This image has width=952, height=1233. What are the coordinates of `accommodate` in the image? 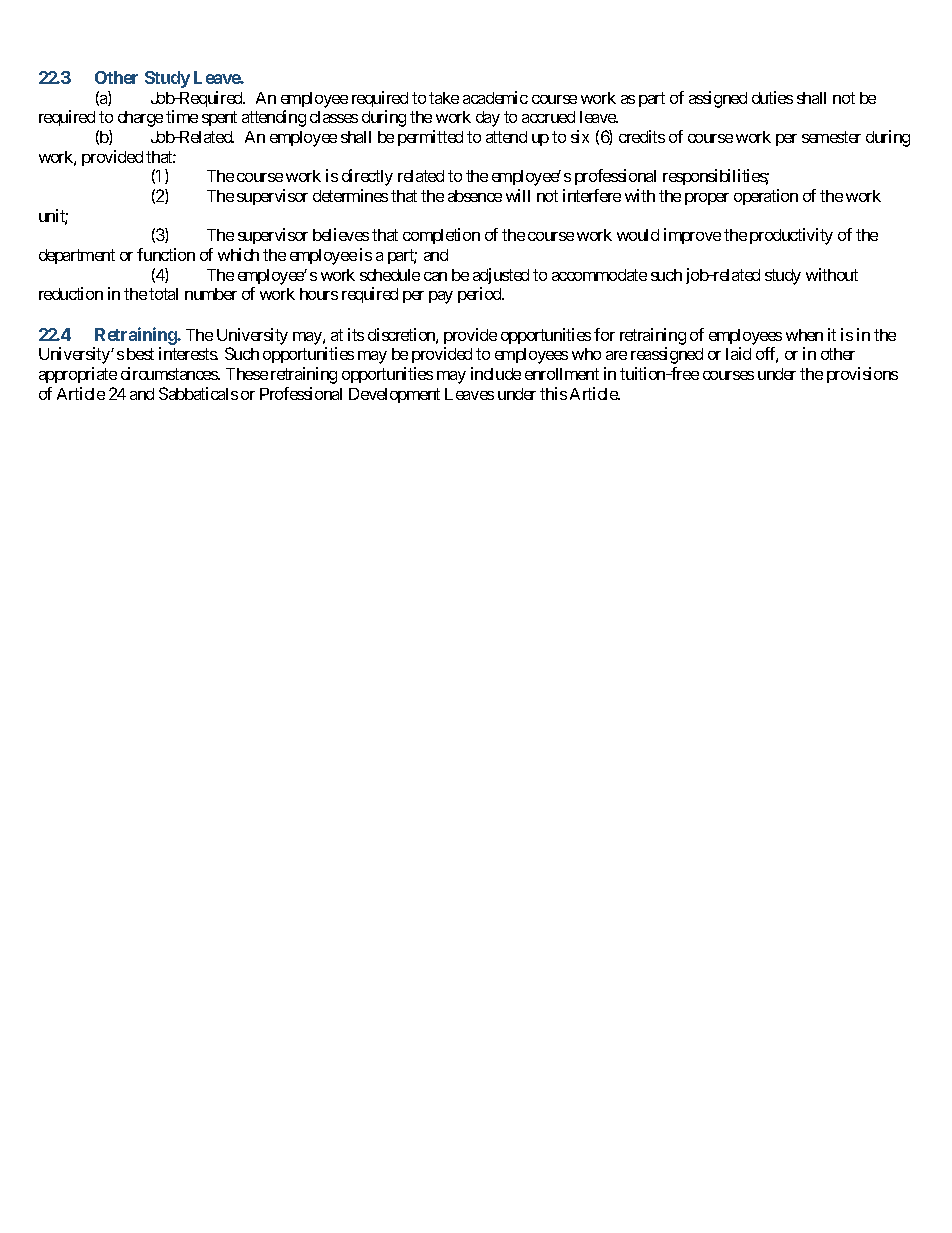 It's located at (599, 275).
